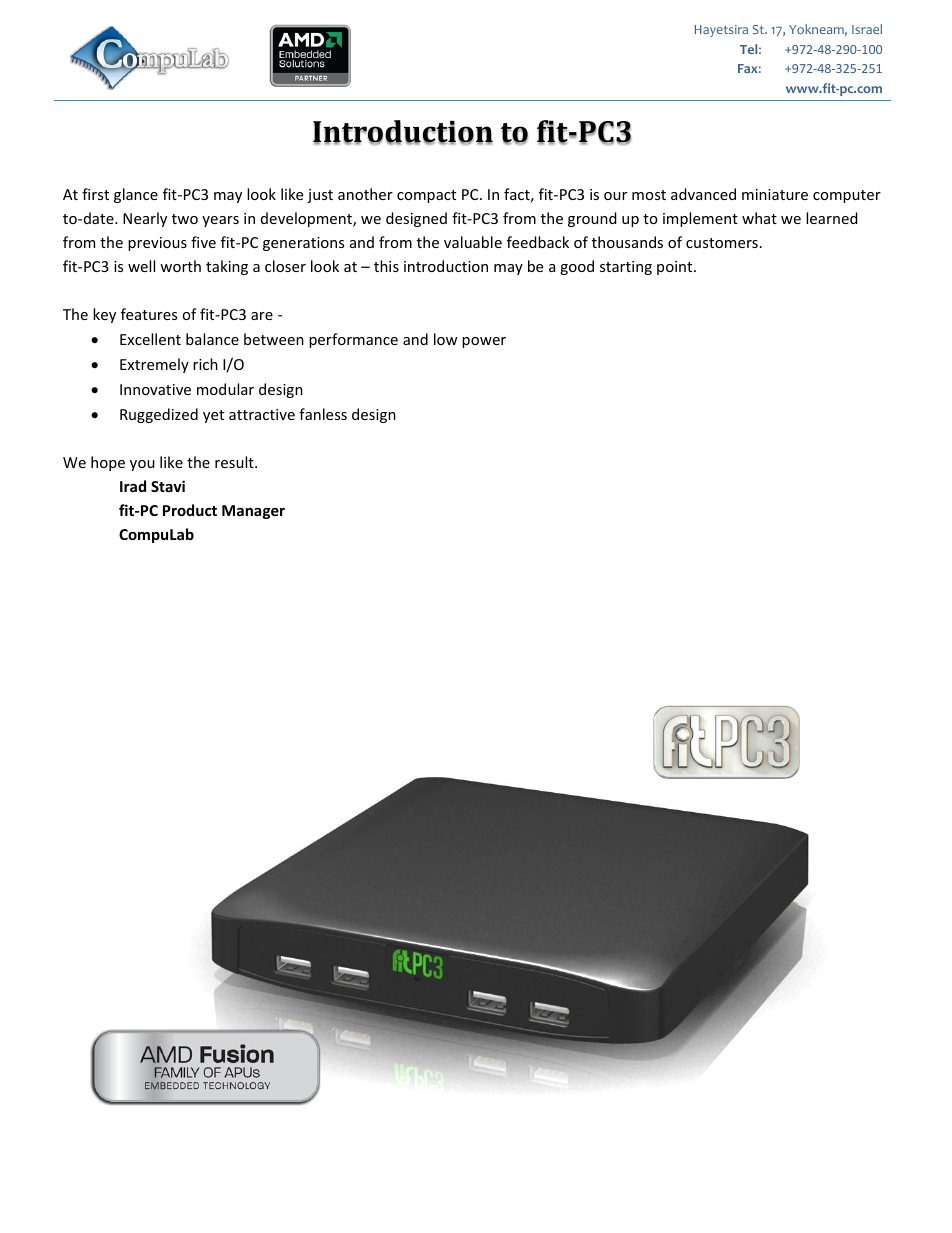 The image size is (952, 1233). What do you see at coordinates (190, 510) in the screenshot?
I see `Product` at bounding box center [190, 510].
